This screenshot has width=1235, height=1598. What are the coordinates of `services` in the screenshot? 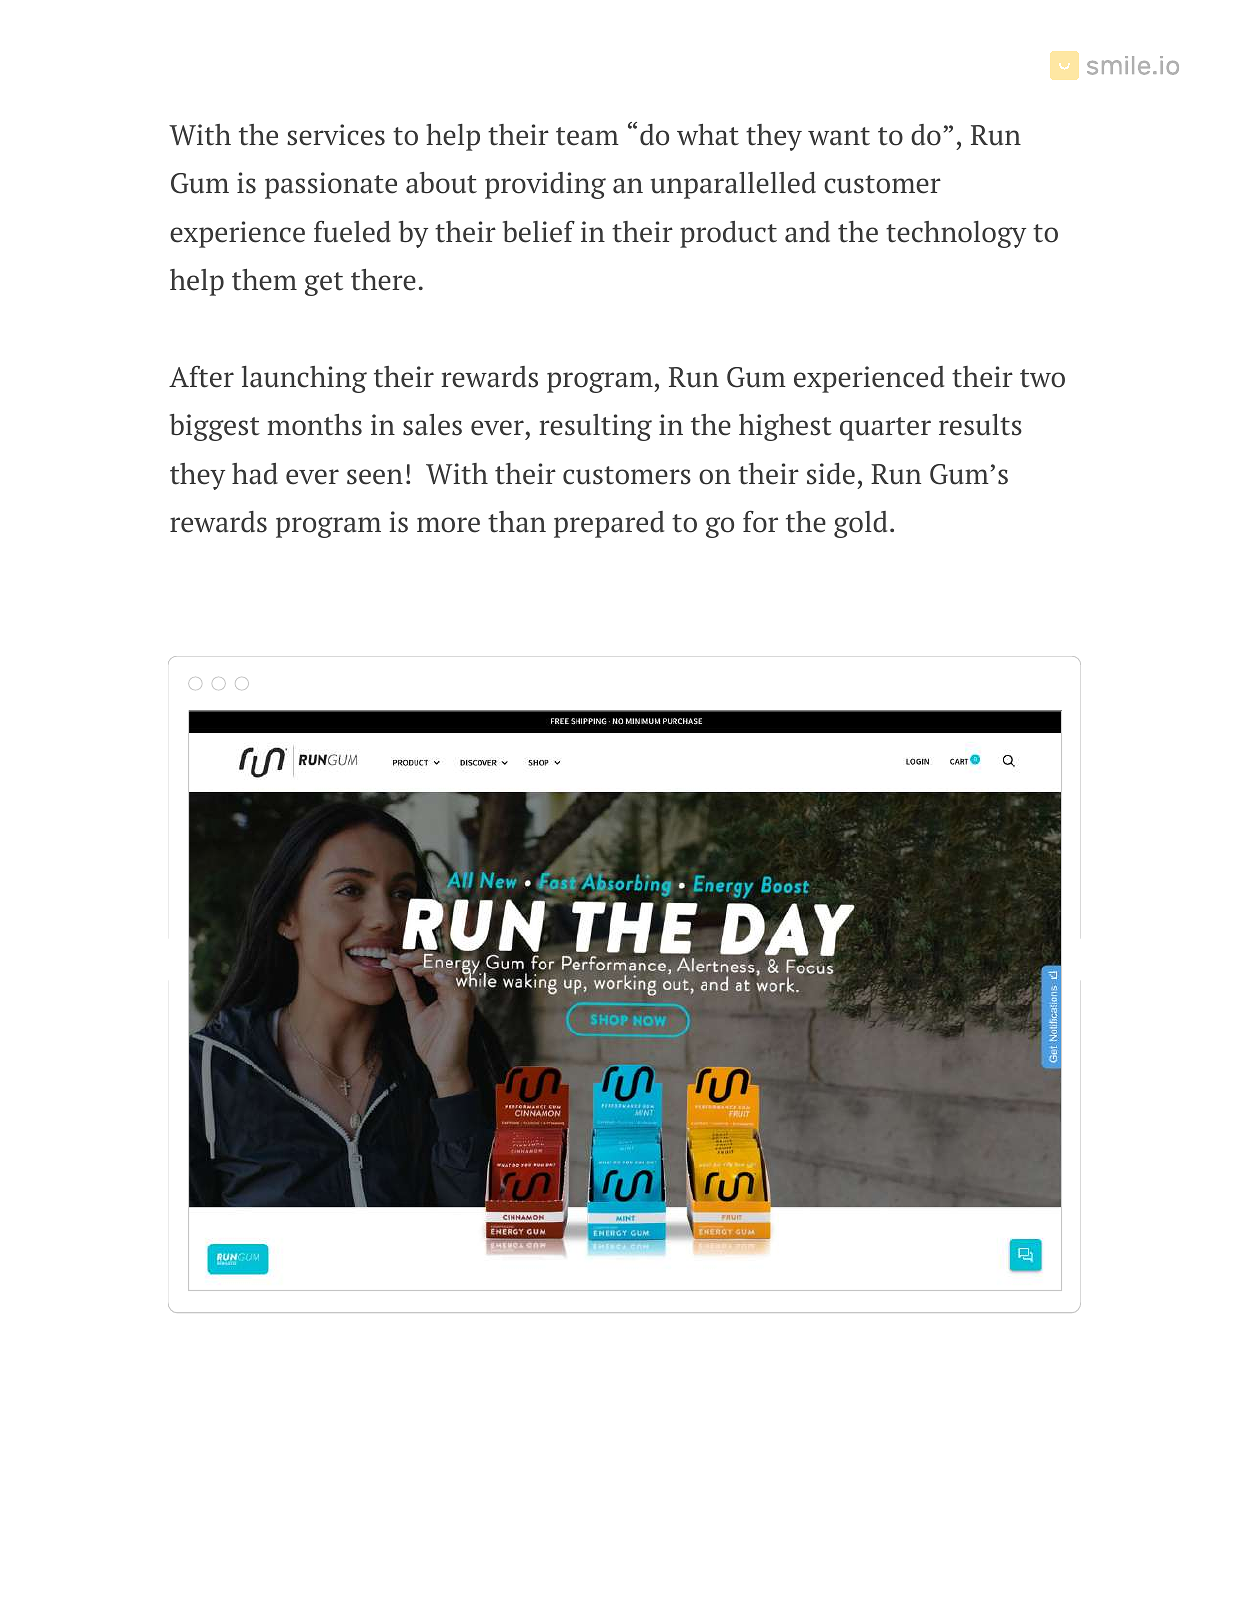 It's located at (336, 135).
